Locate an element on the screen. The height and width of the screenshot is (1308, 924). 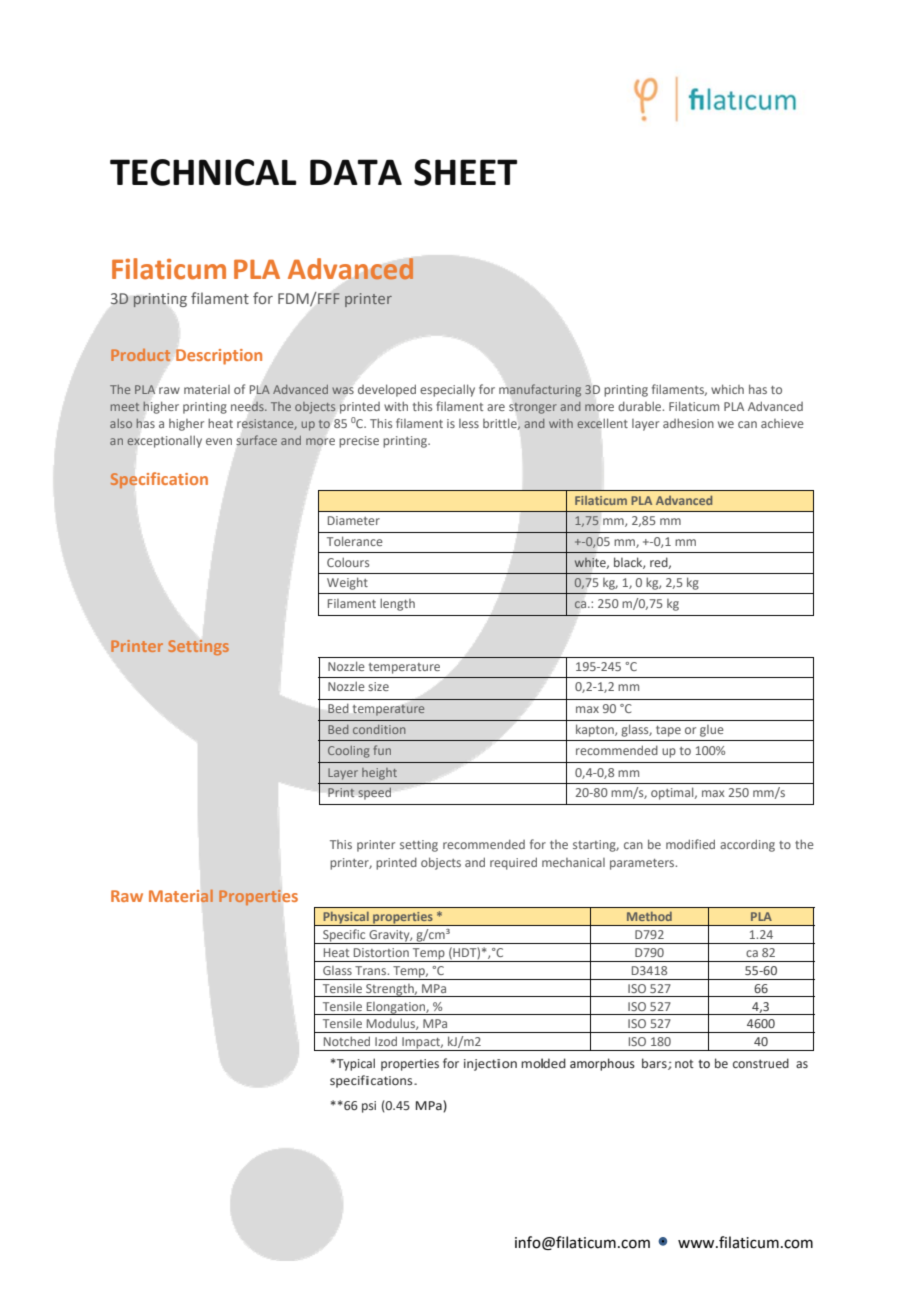
SHEET is located at coordinates (465, 172).
